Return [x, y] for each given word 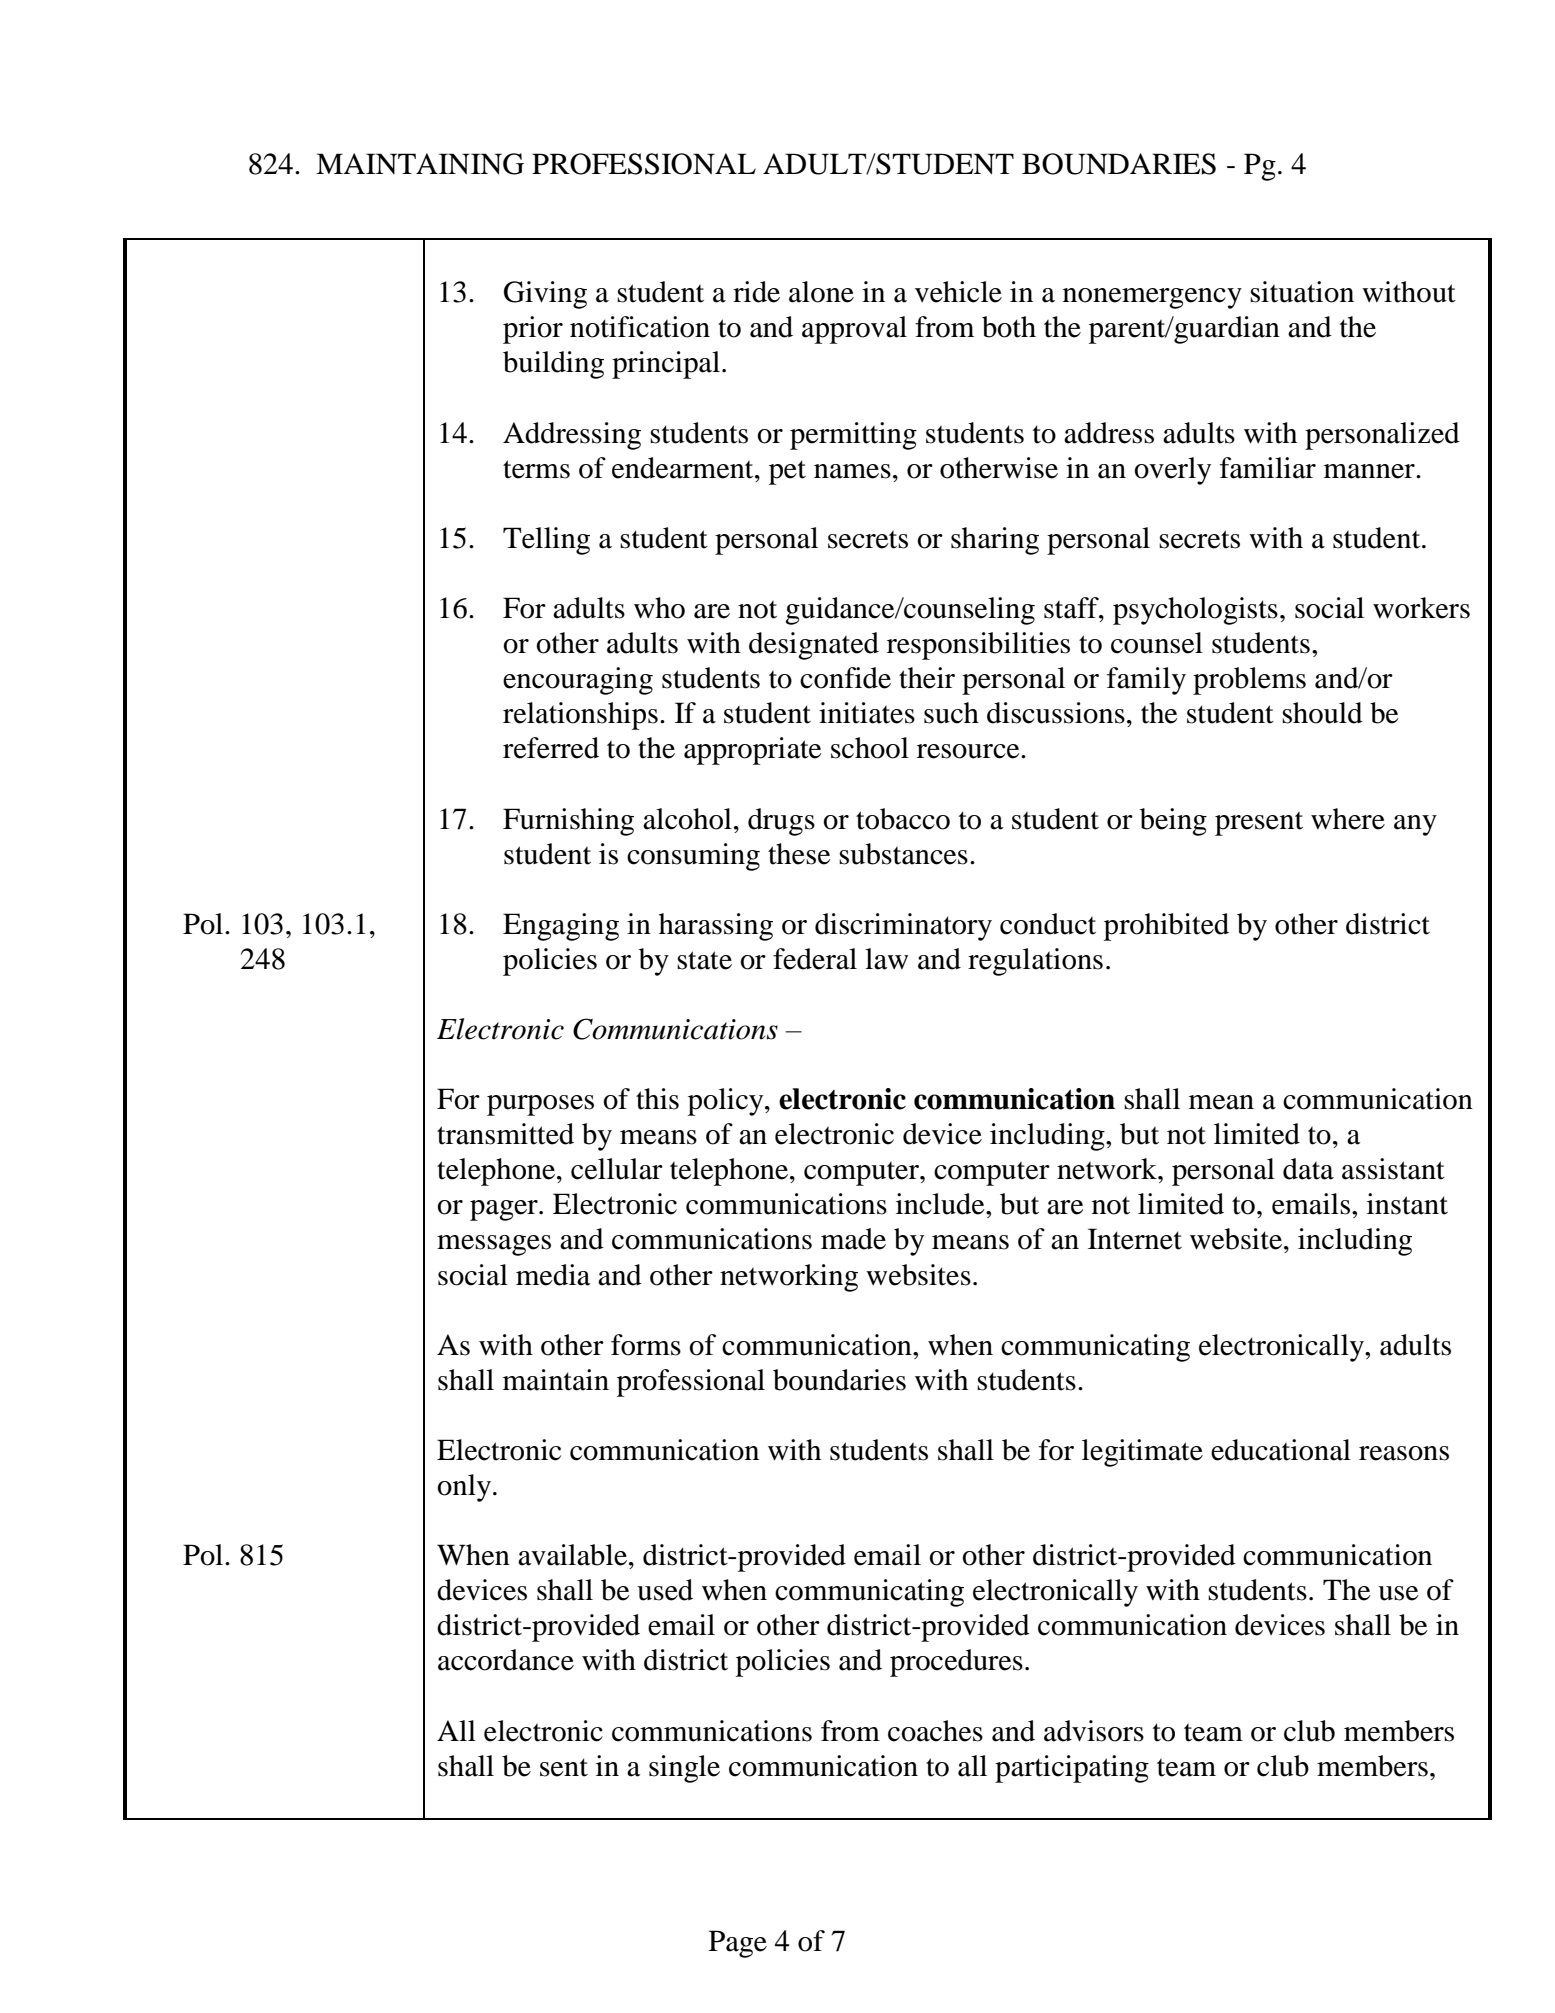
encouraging [578, 681]
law [886, 959]
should [1322, 713]
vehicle [958, 292]
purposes [540, 1105]
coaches [935, 1731]
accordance [506, 1660]
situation [1302, 292]
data [1308, 1169]
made [853, 1239]
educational [1281, 1450]
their [927, 678]
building [553, 365]
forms [646, 1345]
